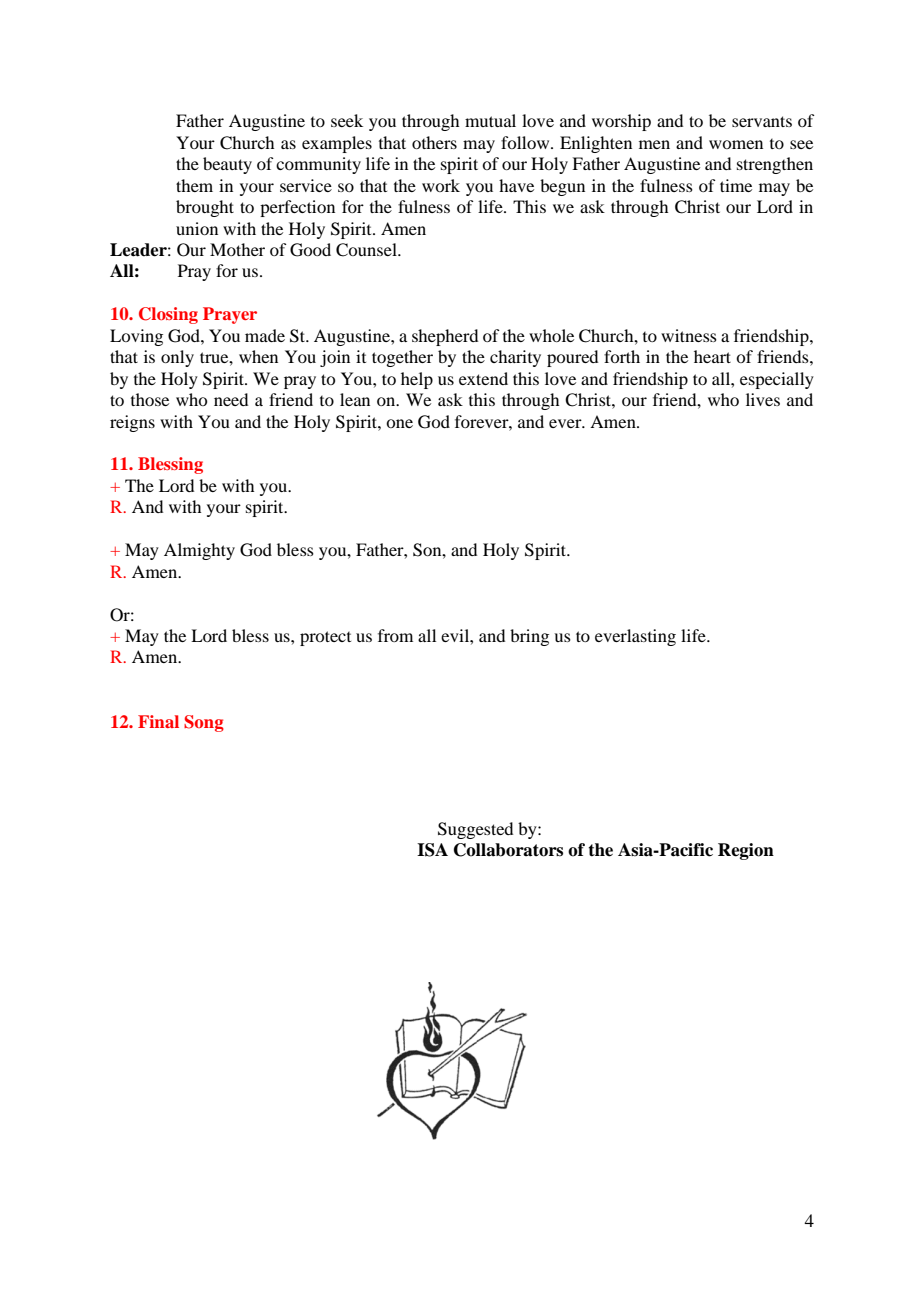  Describe the element at coordinates (763, 399) in the screenshot. I see `lives` at that location.
